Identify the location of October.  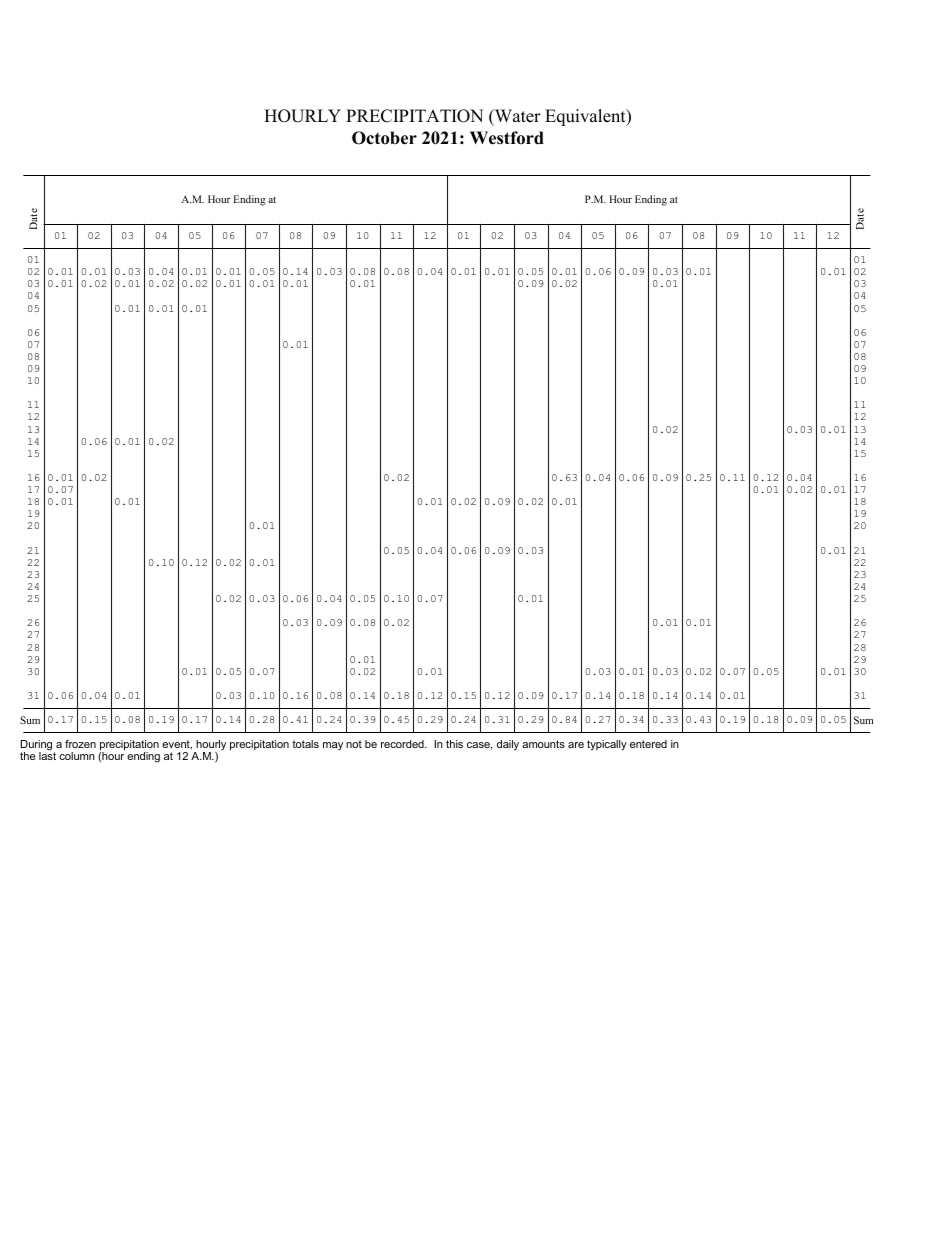
(384, 138).
